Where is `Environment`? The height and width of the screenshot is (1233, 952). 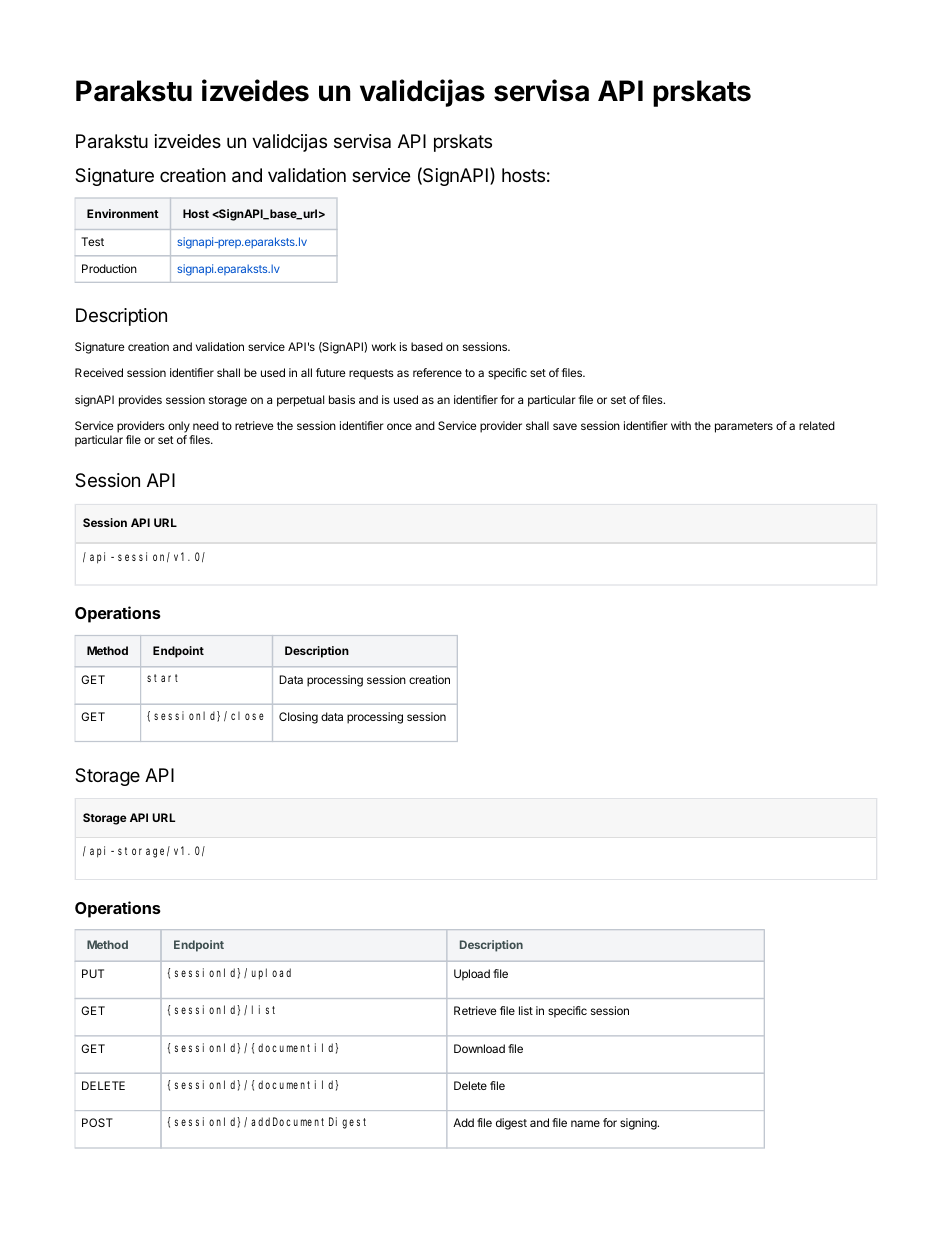 Environment is located at coordinates (123, 213).
